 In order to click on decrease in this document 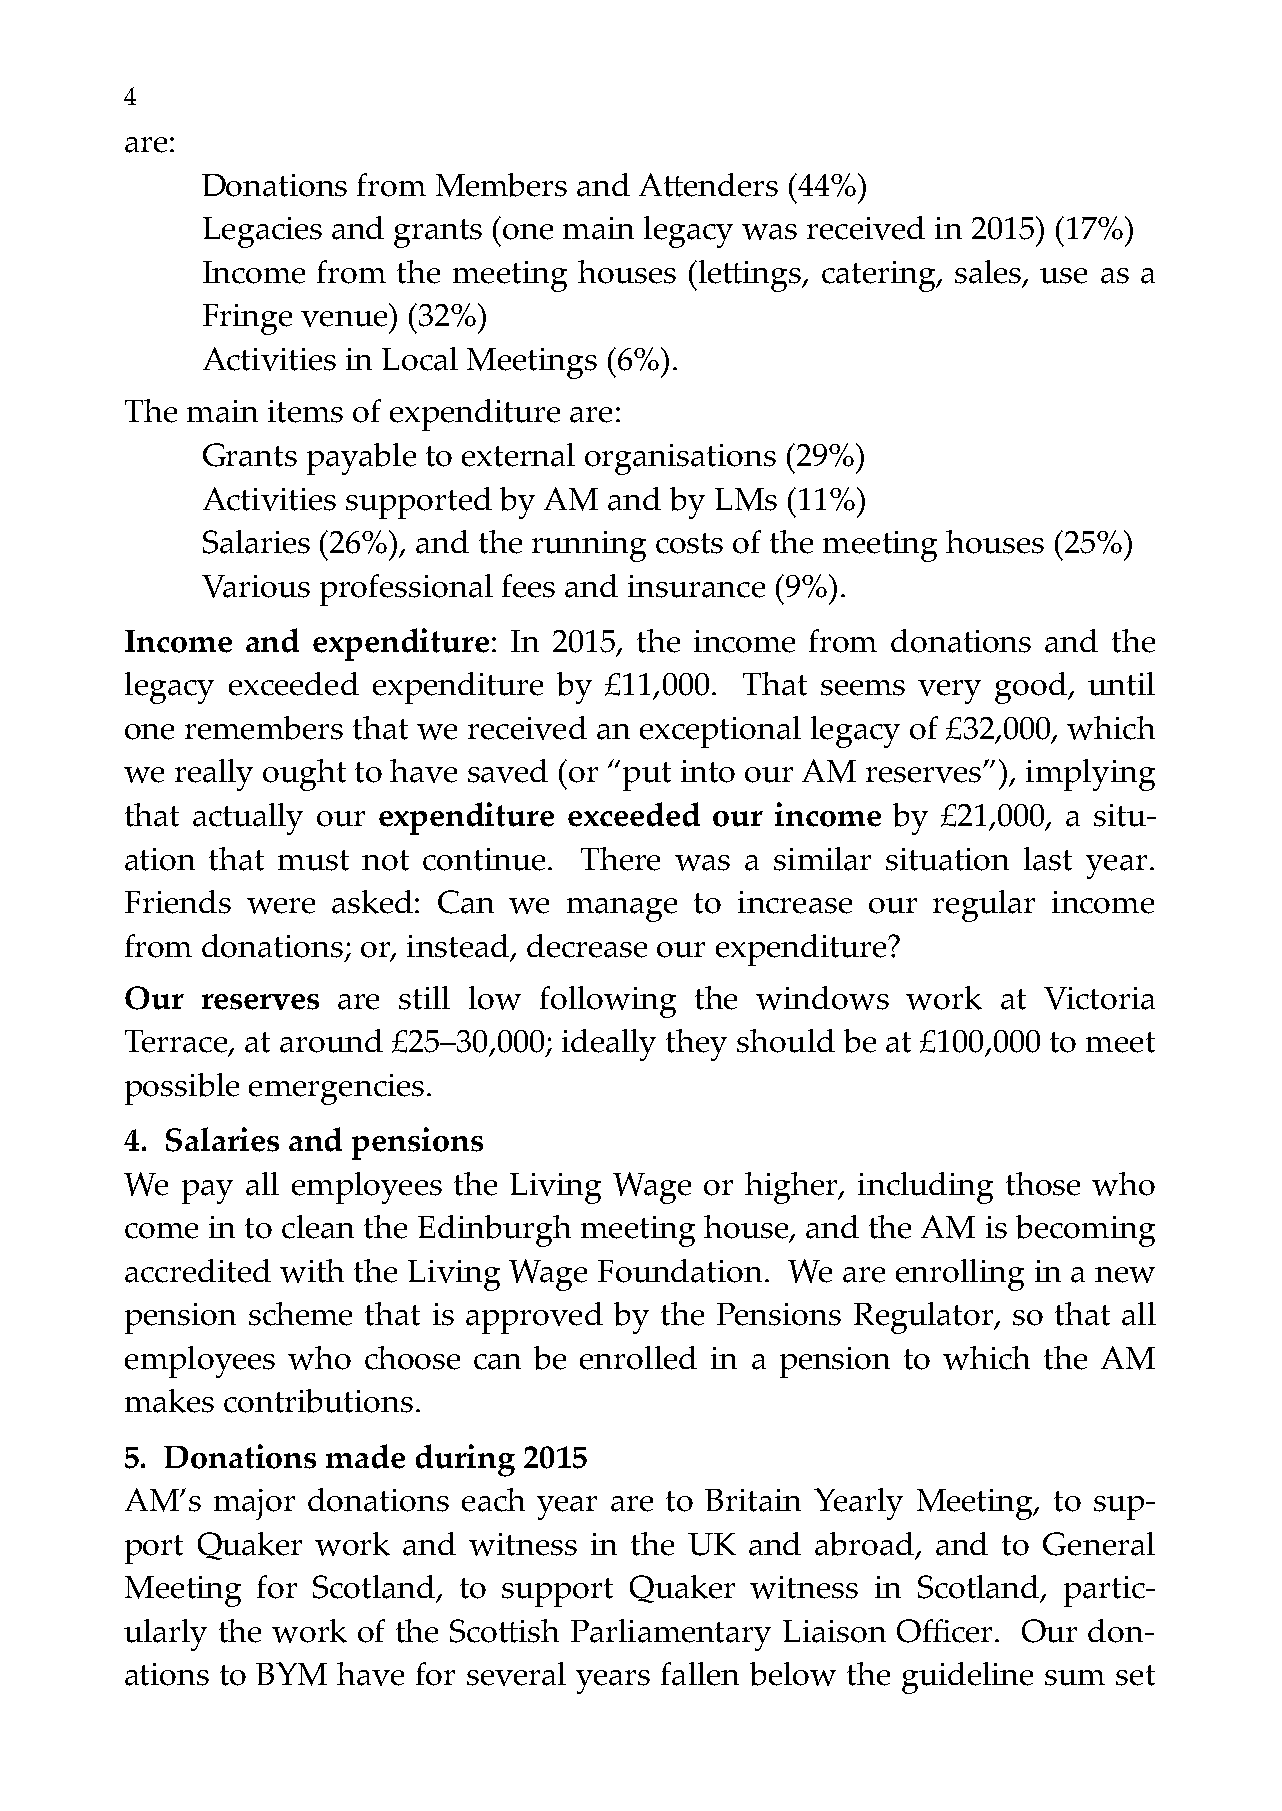, I will do `click(587, 946)`.
